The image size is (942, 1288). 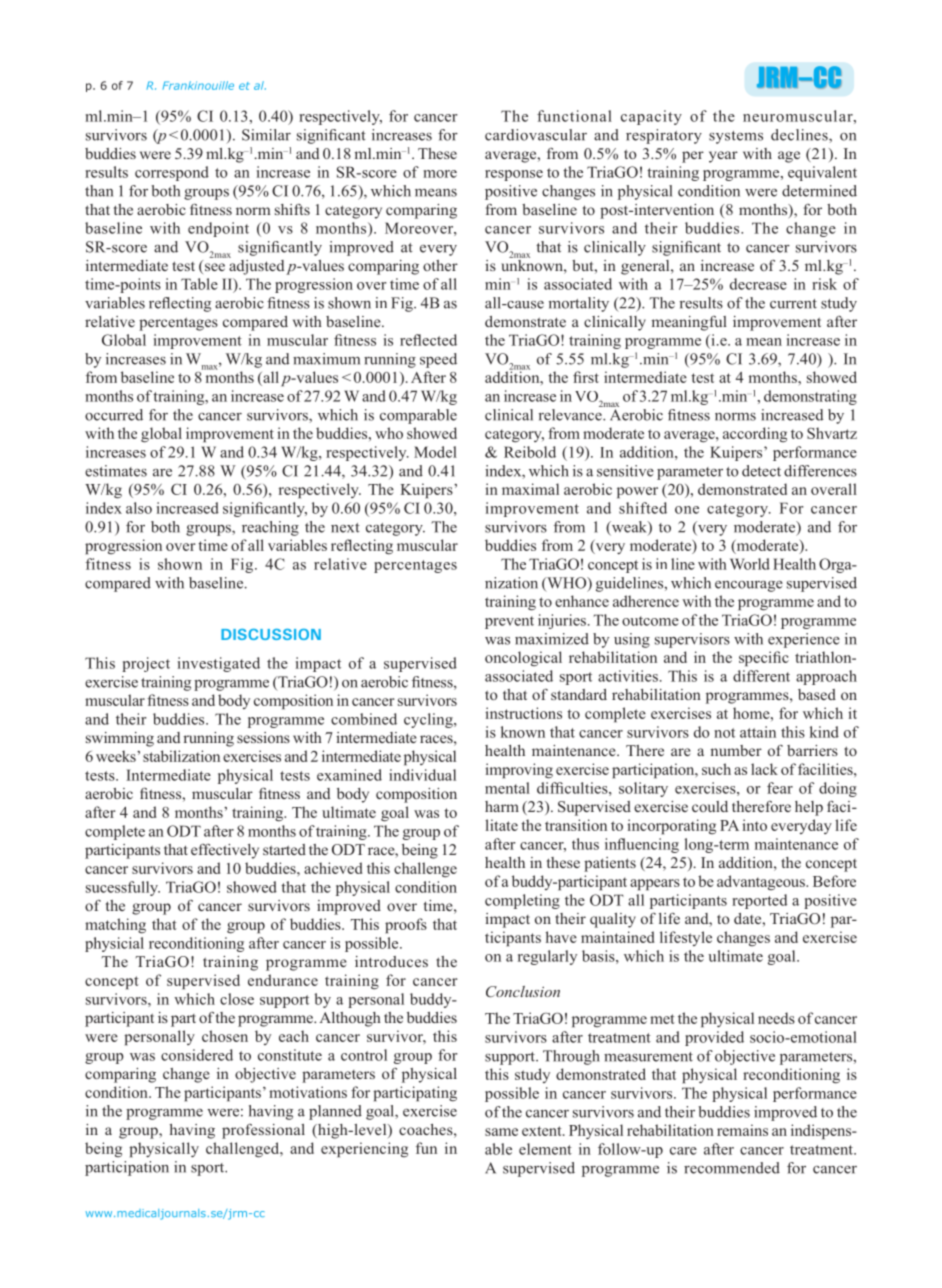 What do you see at coordinates (501, 1132) in the page?
I see `same` at bounding box center [501, 1132].
